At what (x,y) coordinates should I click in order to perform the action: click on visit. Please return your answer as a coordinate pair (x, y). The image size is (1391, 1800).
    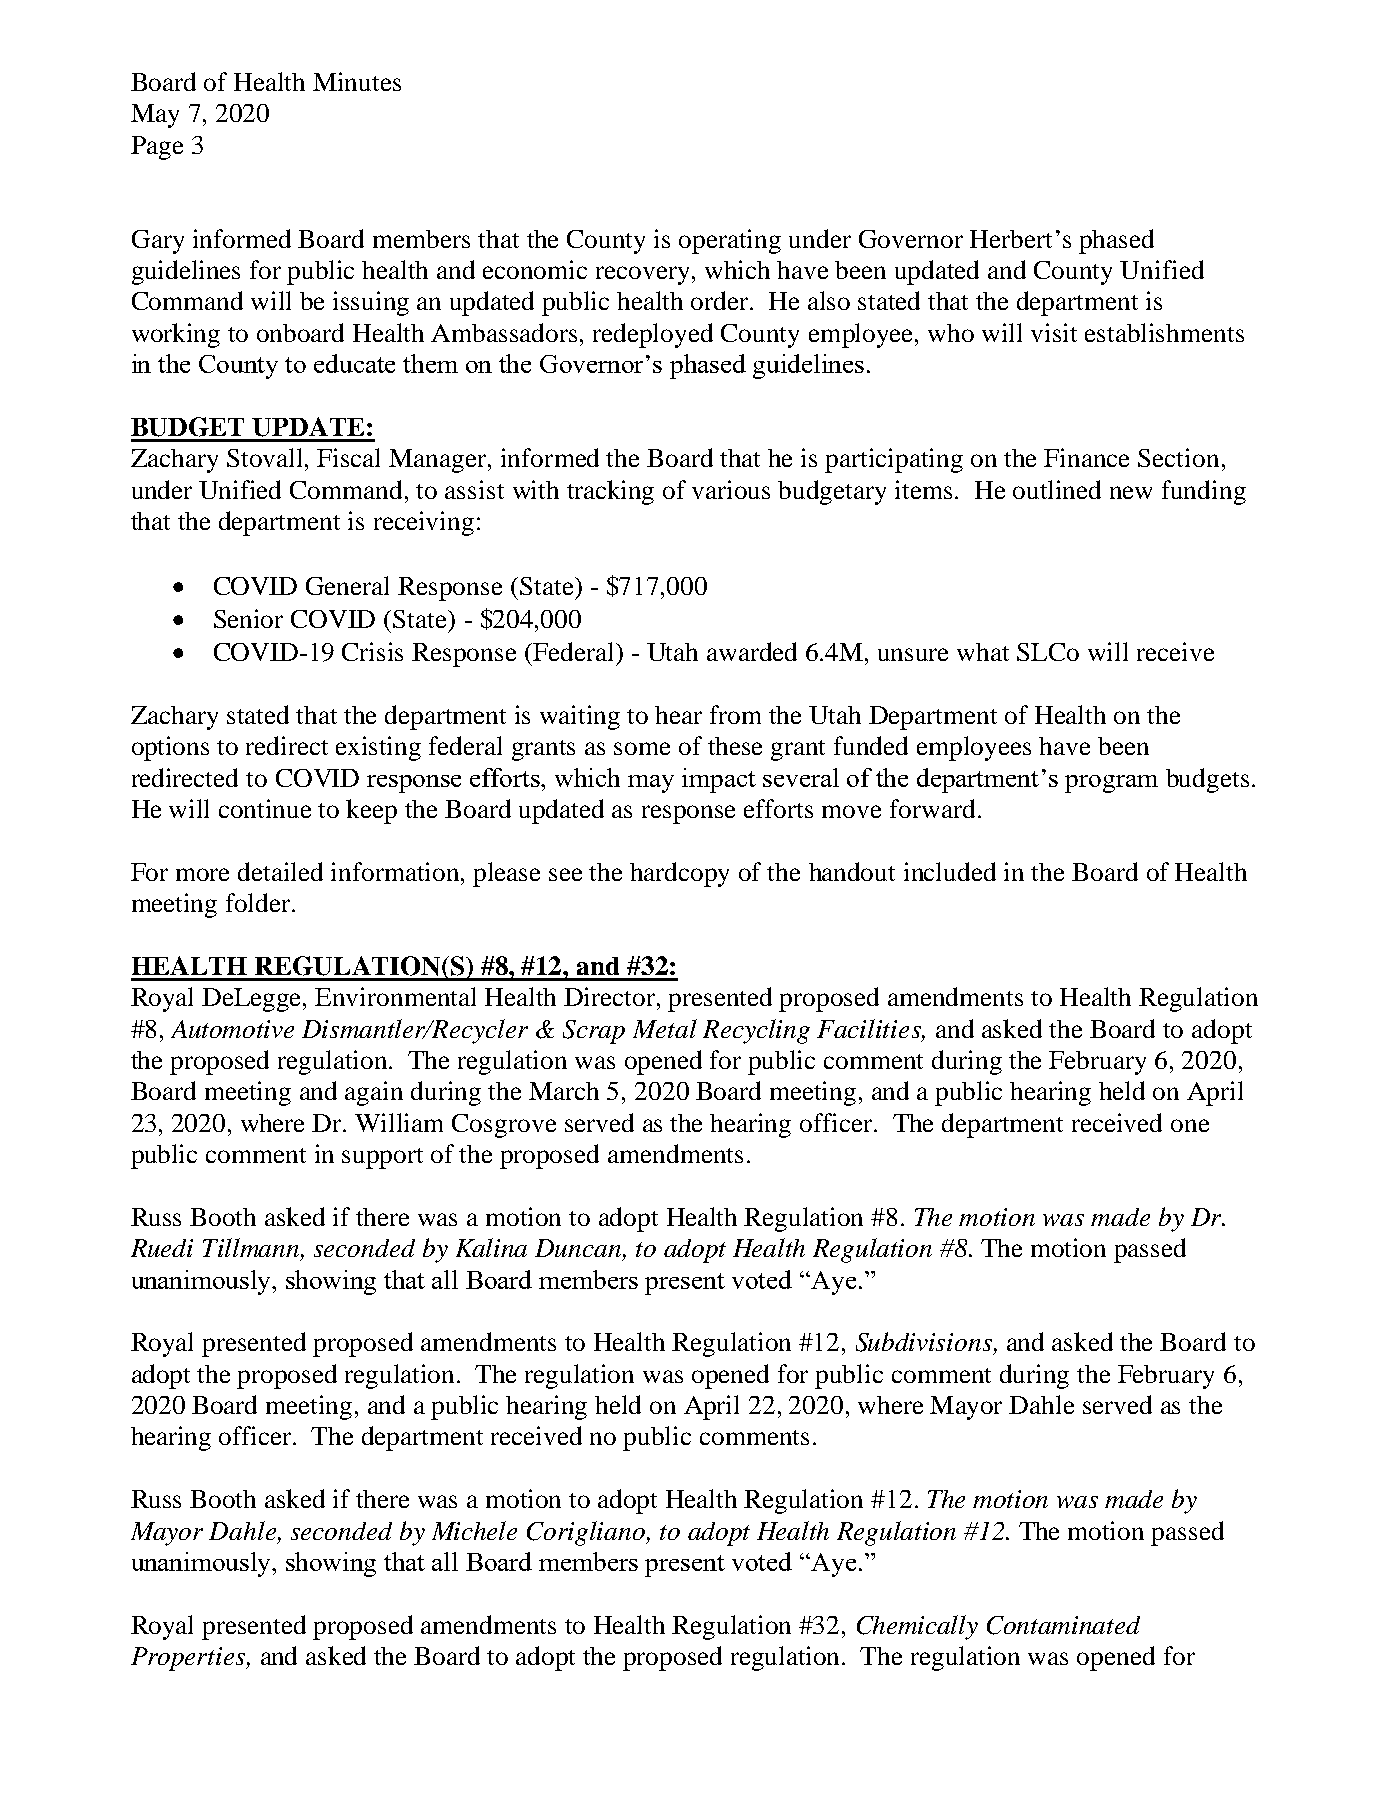
    Looking at the image, I should click on (1054, 332).
